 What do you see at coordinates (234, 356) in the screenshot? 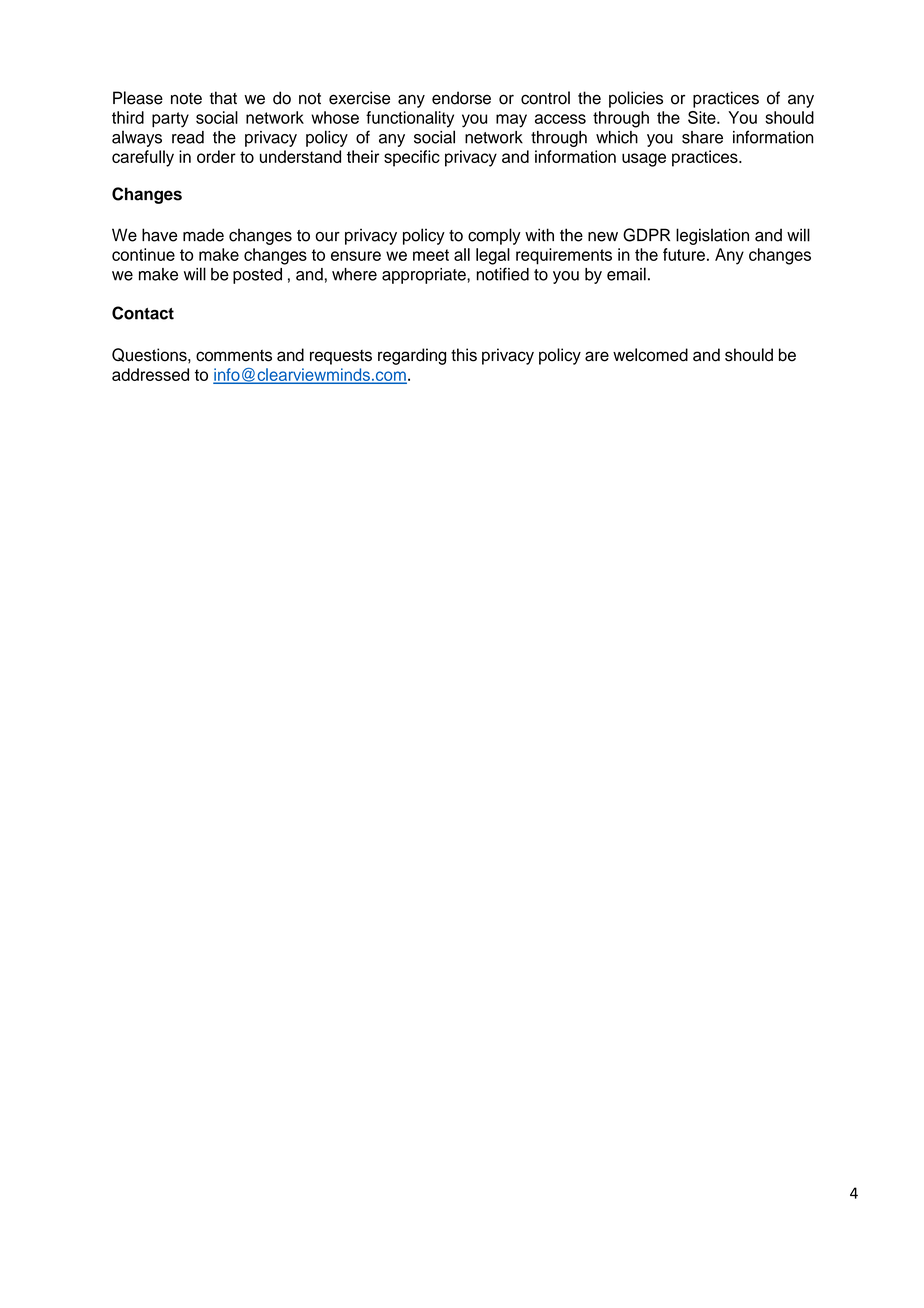
I see `comments` at bounding box center [234, 356].
